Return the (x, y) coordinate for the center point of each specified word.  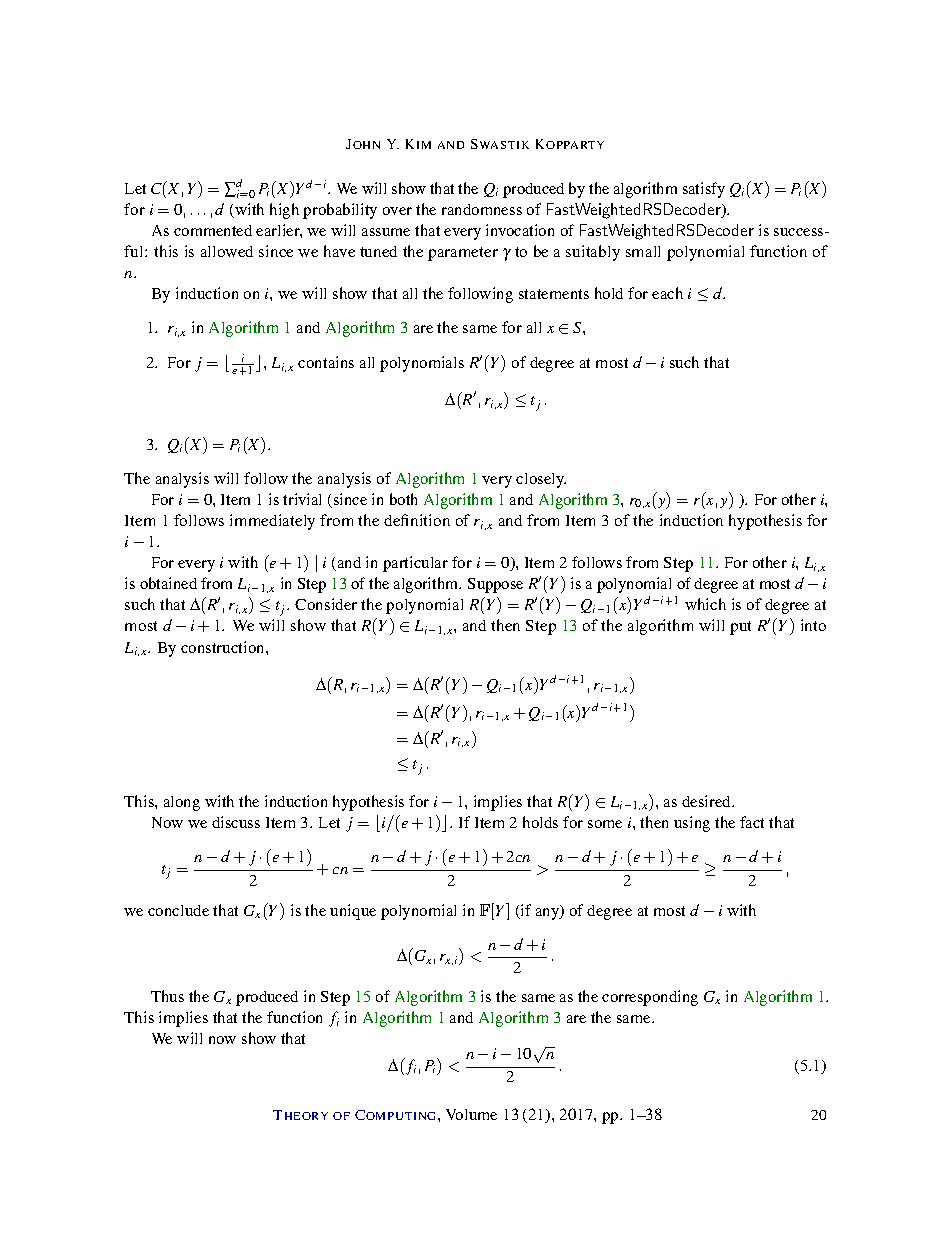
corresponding (650, 998)
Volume (471, 1114)
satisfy (704, 190)
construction (224, 647)
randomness (482, 209)
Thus (167, 996)
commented (213, 230)
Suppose (495, 585)
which (705, 604)
